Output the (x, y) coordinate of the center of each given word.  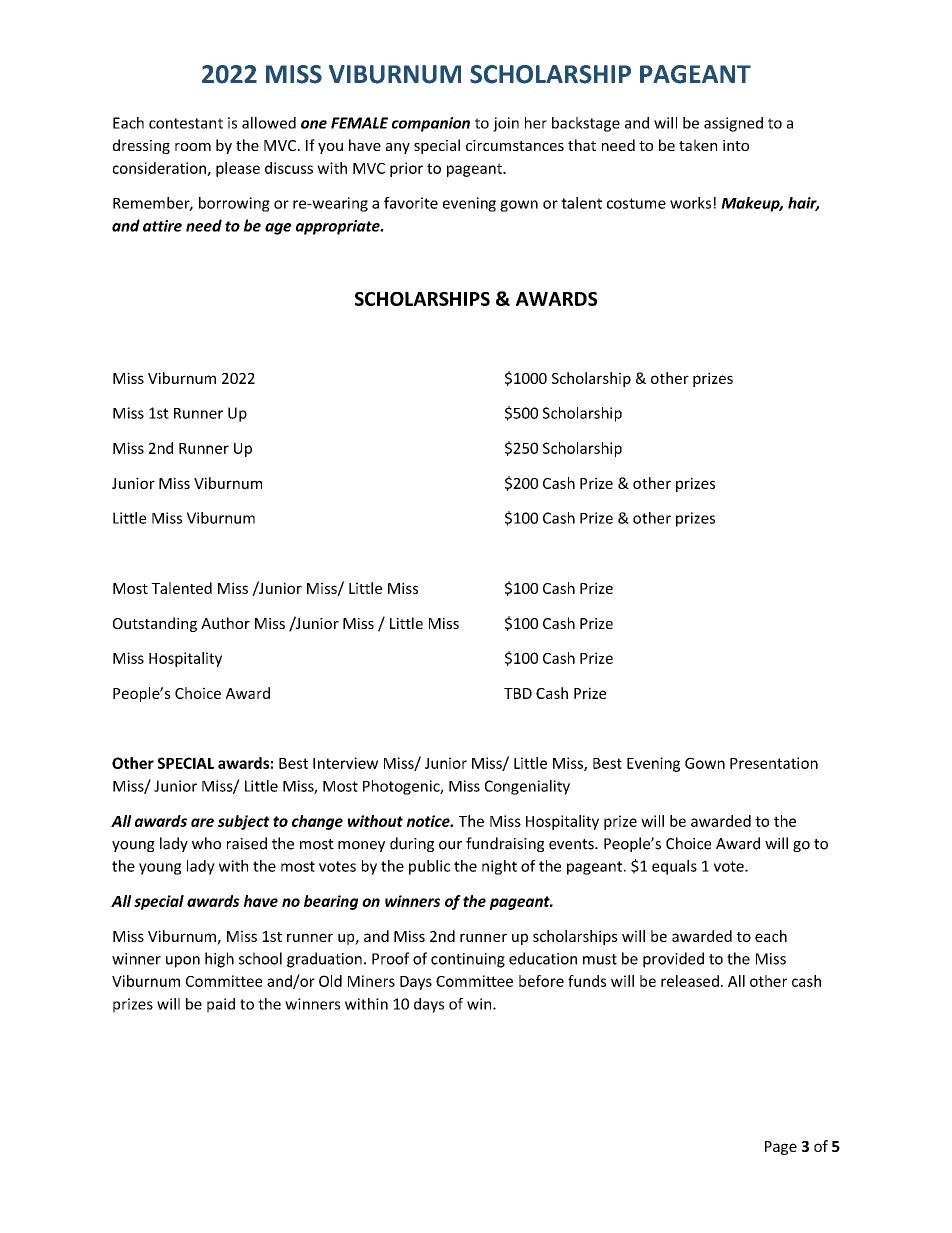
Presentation (774, 763)
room (193, 147)
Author (225, 623)
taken (698, 145)
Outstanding (155, 624)
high (219, 960)
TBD (518, 693)
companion (431, 124)
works (690, 203)
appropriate (339, 227)
